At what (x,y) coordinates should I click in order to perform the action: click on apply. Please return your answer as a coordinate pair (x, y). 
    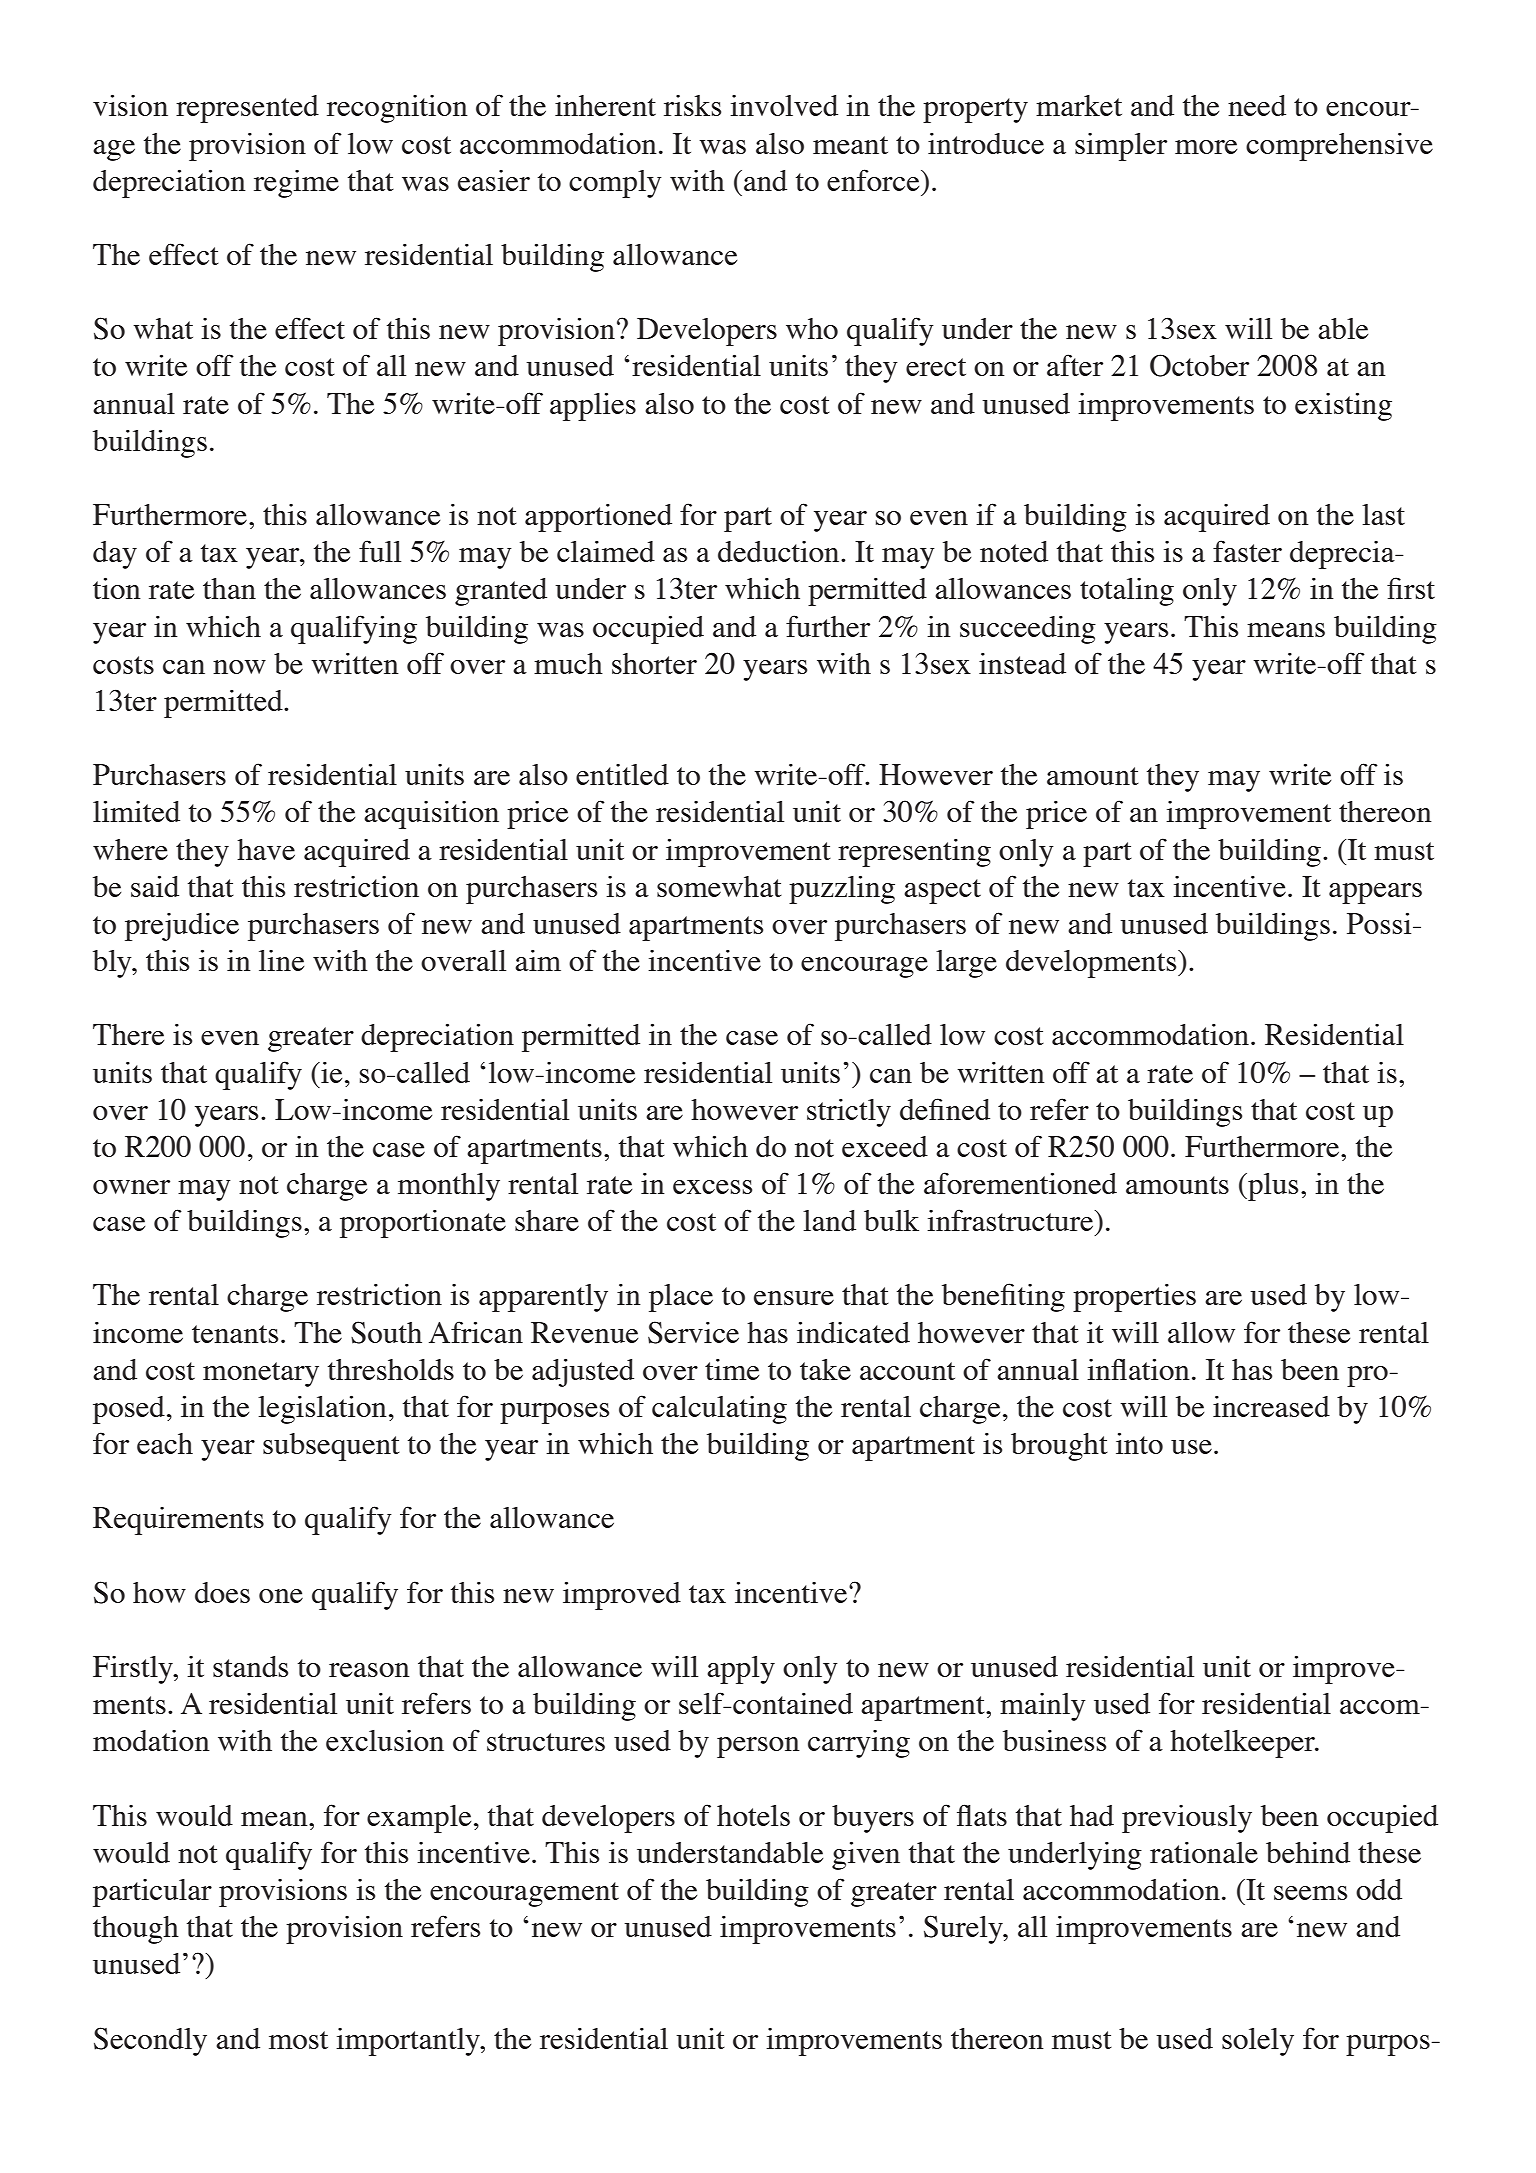
    Looking at the image, I should click on (741, 1670).
